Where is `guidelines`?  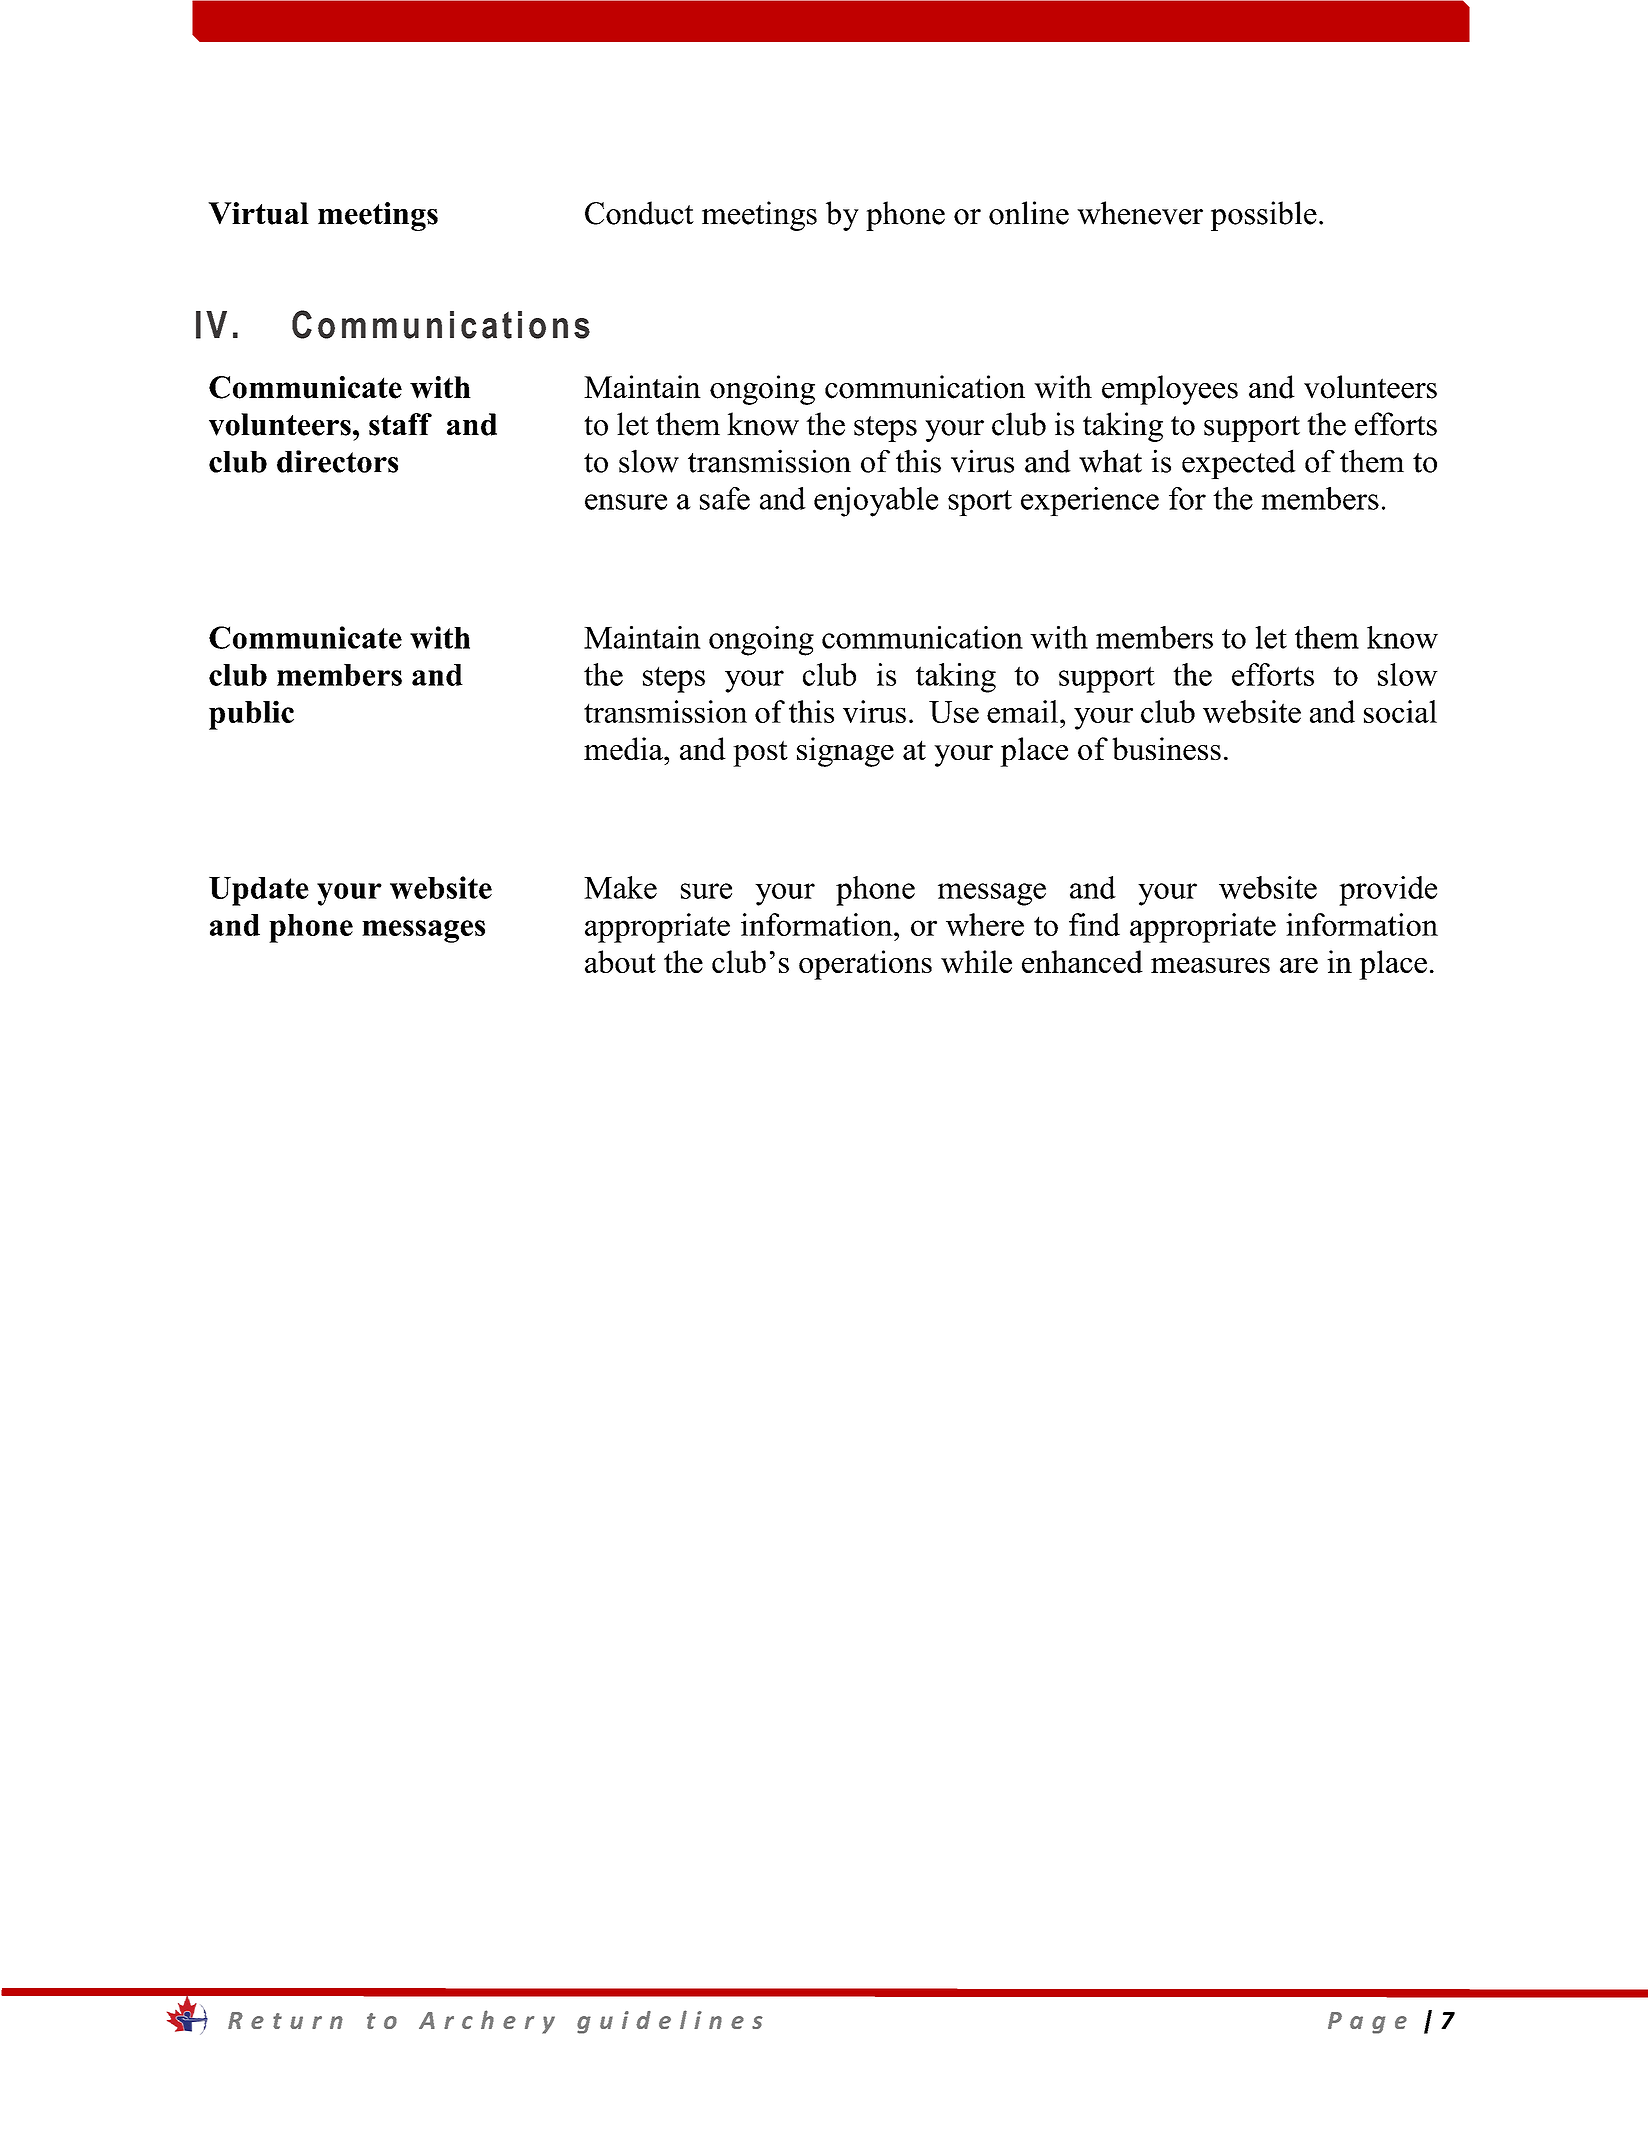
guidelines is located at coordinates (670, 2022).
